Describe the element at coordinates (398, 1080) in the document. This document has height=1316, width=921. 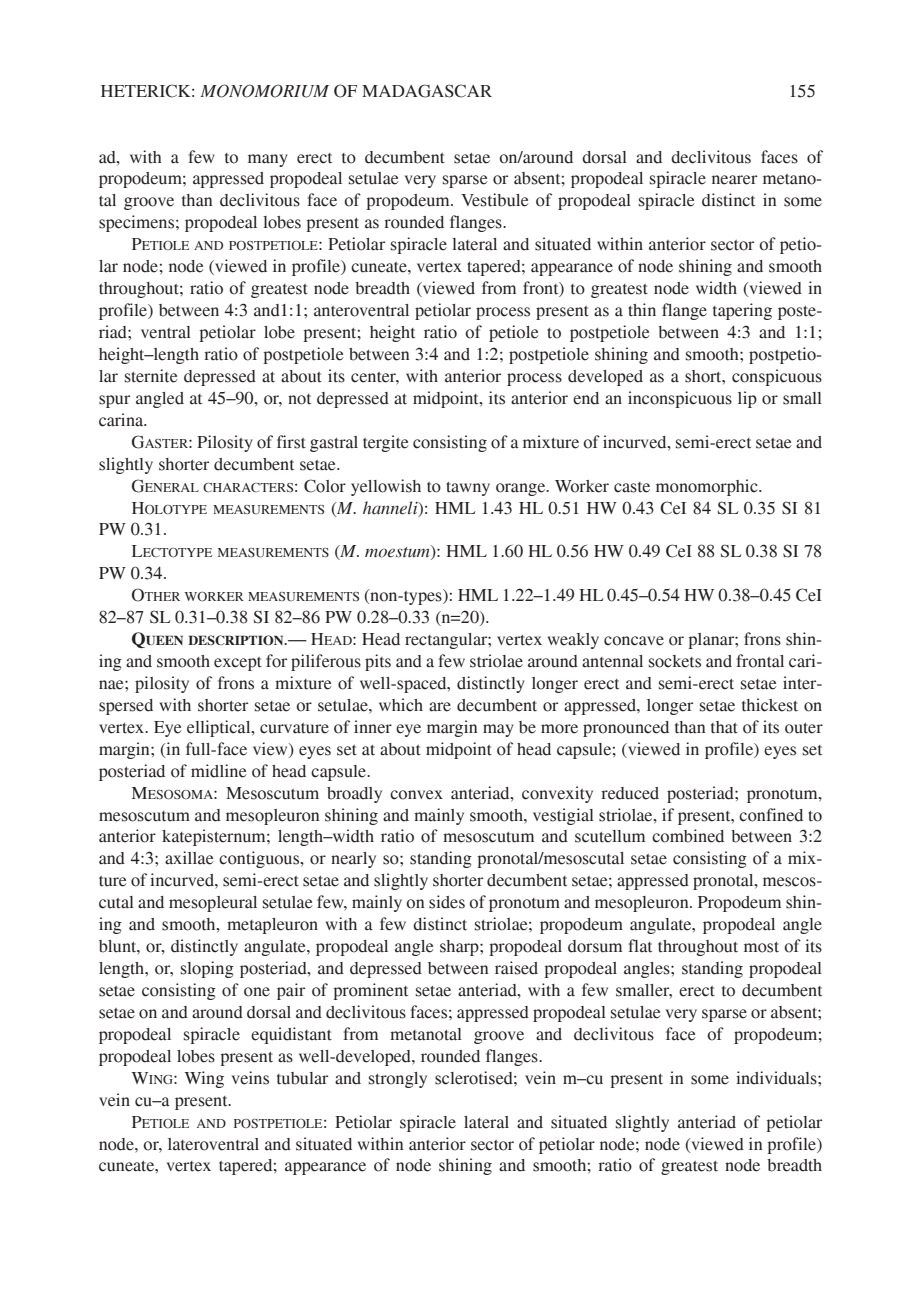
I see `strongly` at that location.
